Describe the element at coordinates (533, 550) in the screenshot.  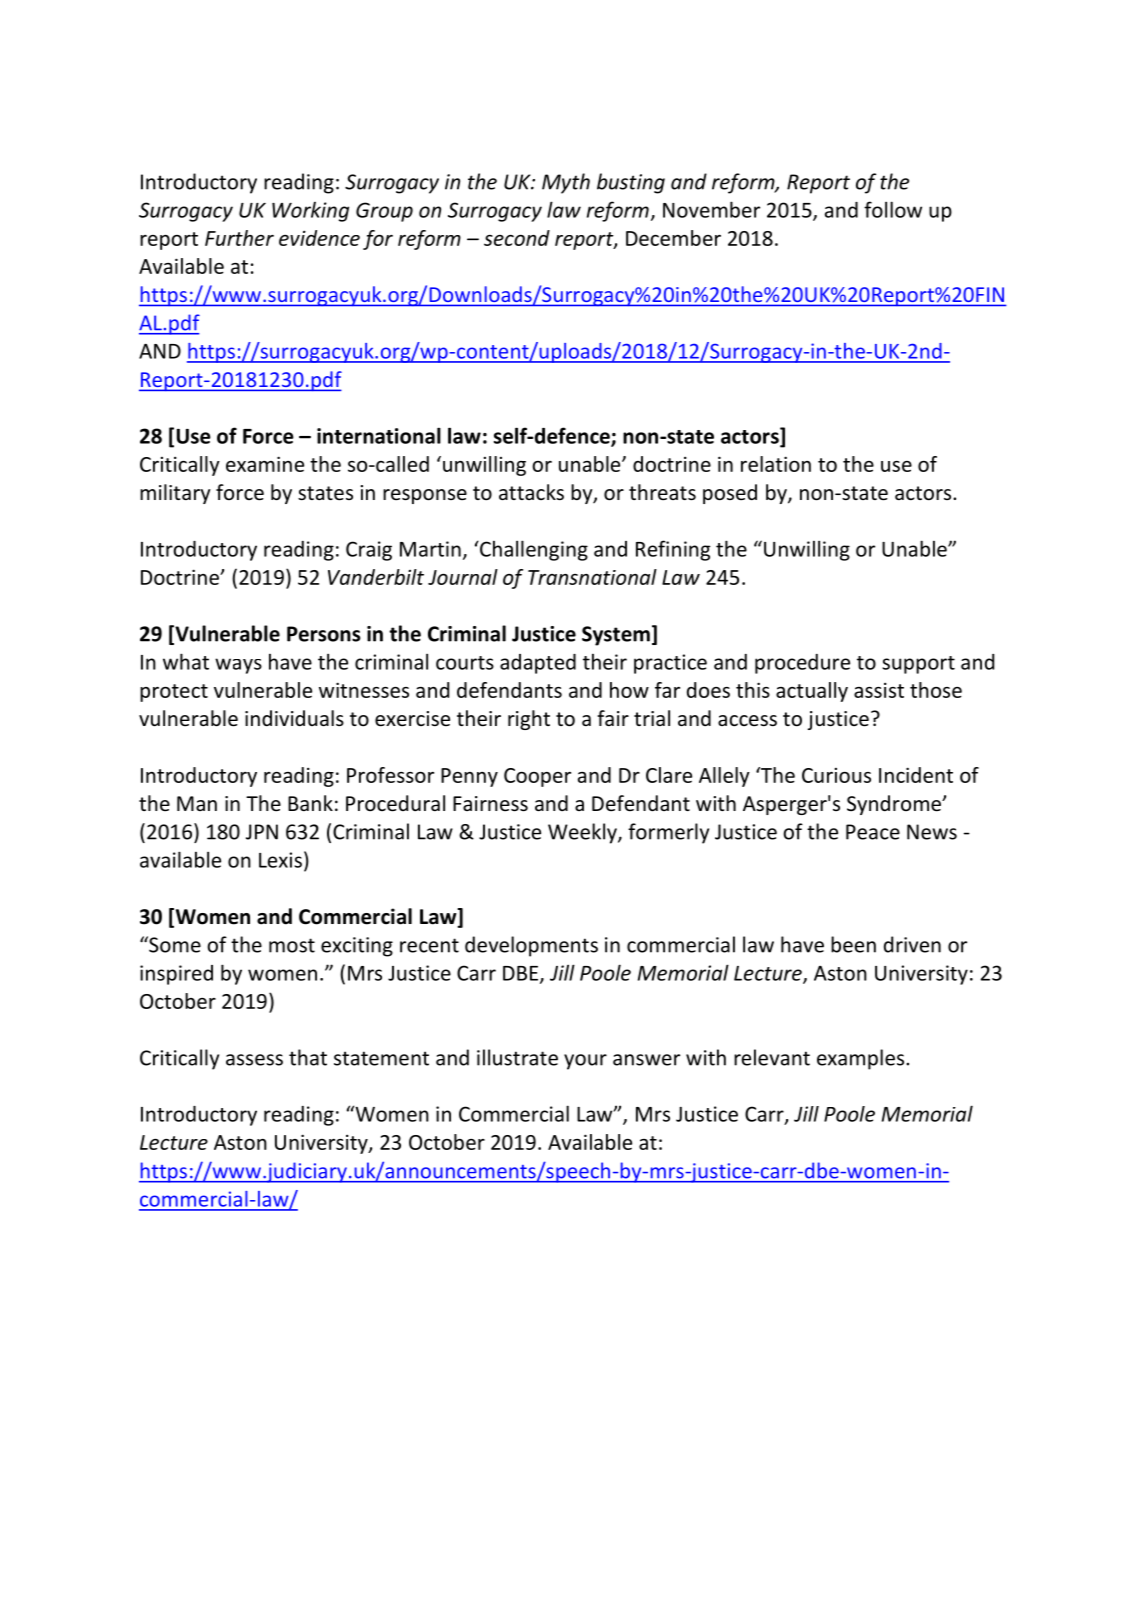
I see `Challenging` at that location.
